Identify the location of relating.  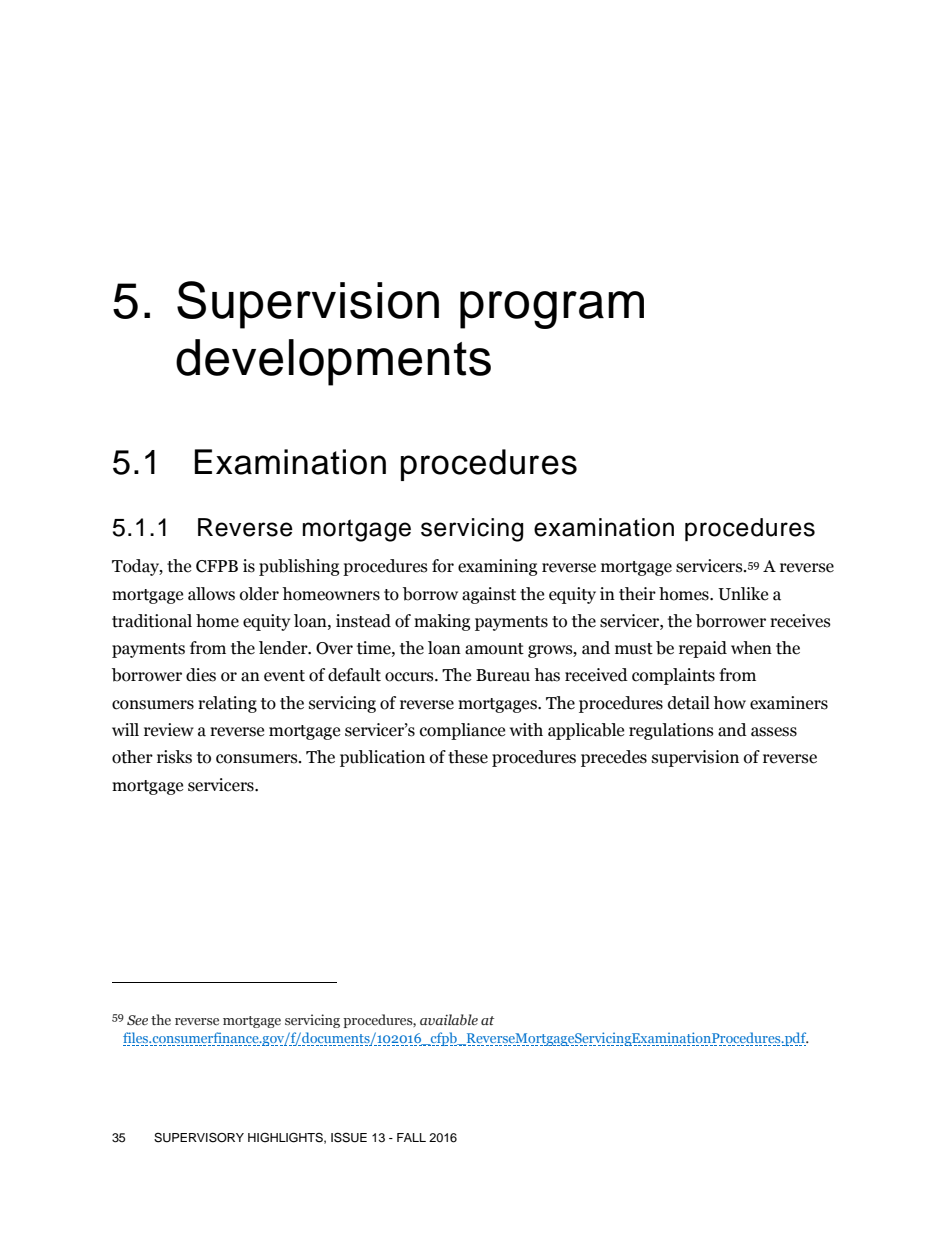
(227, 704).
